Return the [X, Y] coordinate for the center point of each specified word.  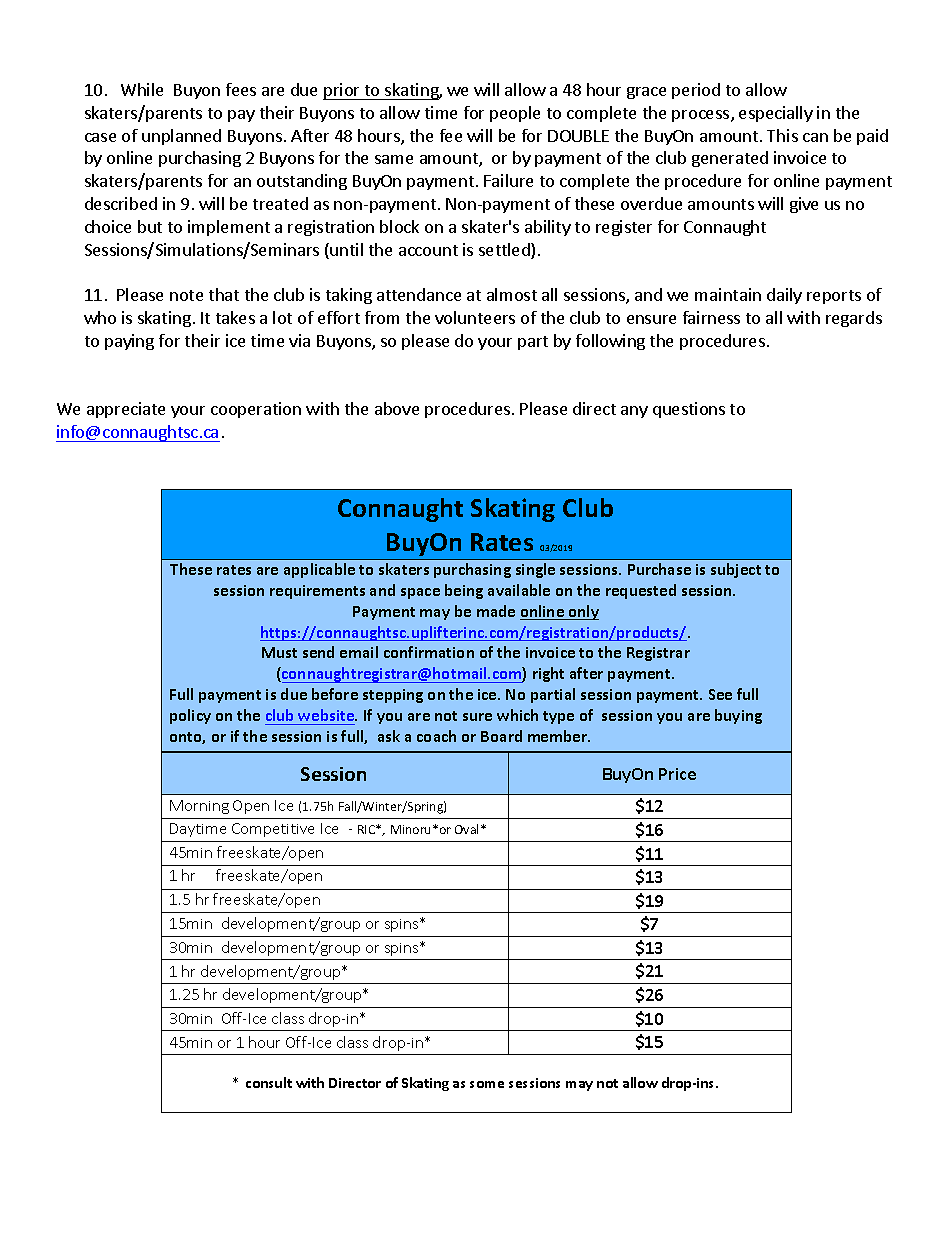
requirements [317, 592]
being [464, 591]
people [515, 114]
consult [269, 1082]
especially [776, 114]
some [487, 1084]
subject [736, 570]
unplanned [181, 137]
